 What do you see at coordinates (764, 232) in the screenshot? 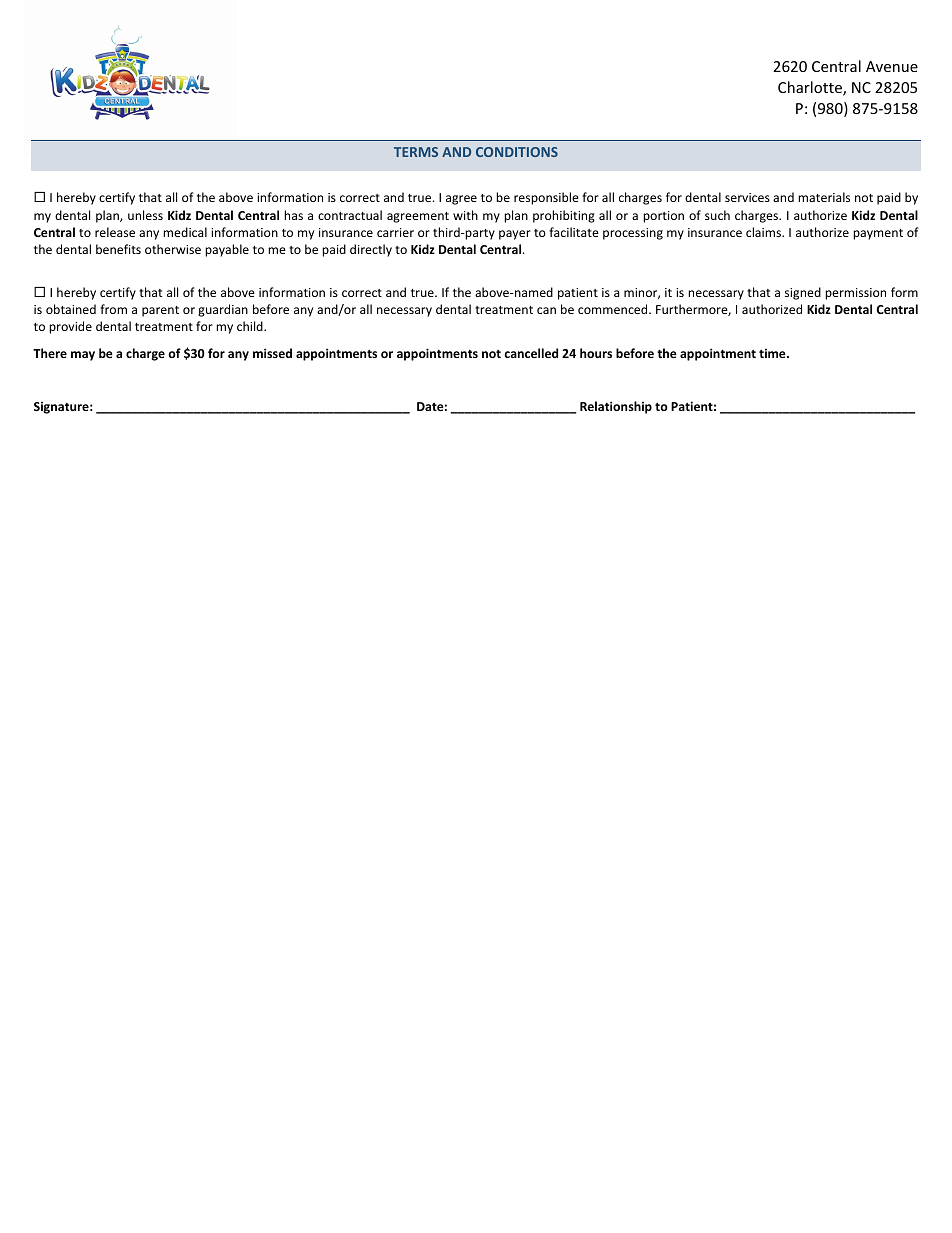
I see `claims` at bounding box center [764, 232].
